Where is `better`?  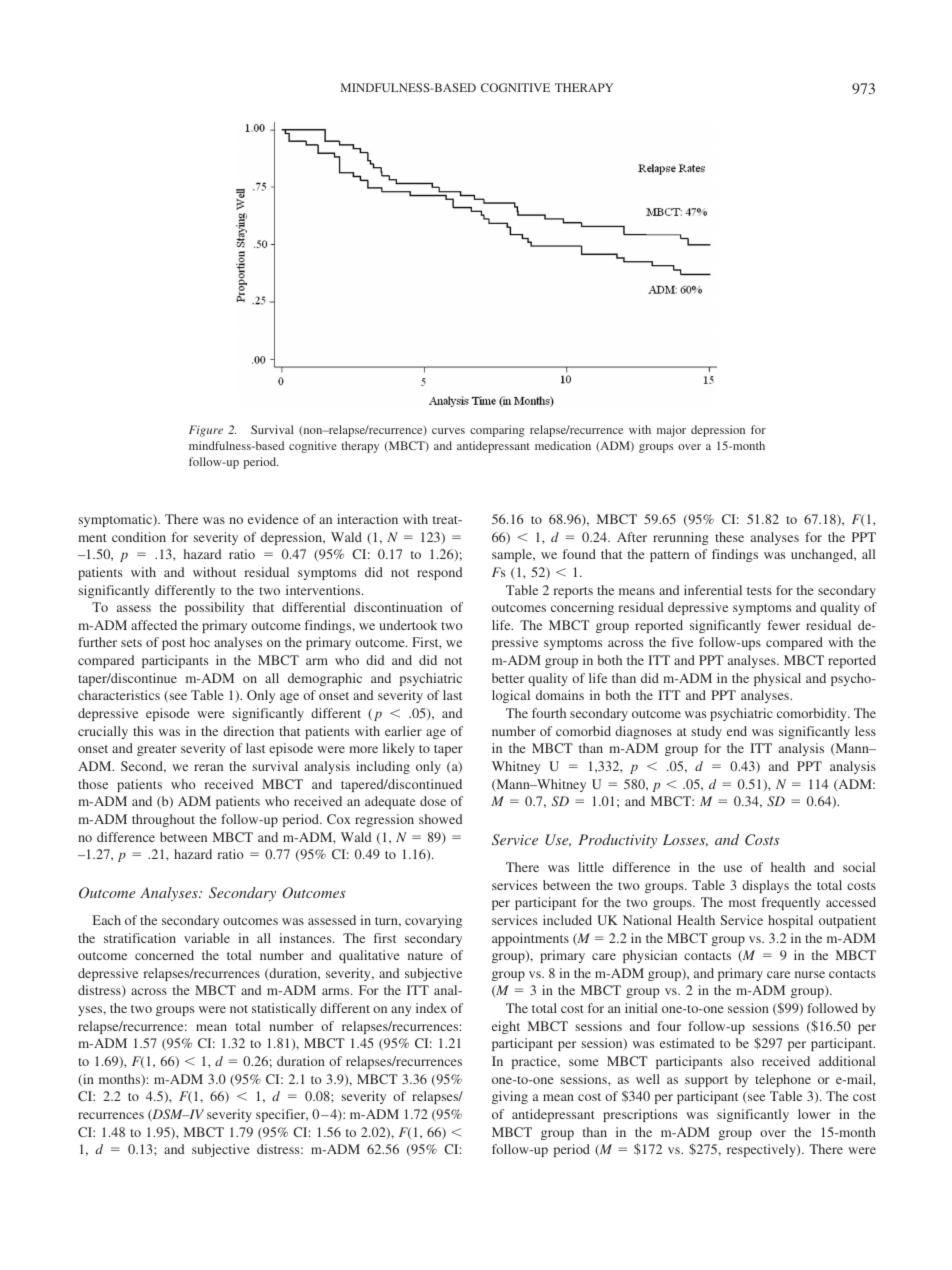 better is located at coordinates (508, 678).
